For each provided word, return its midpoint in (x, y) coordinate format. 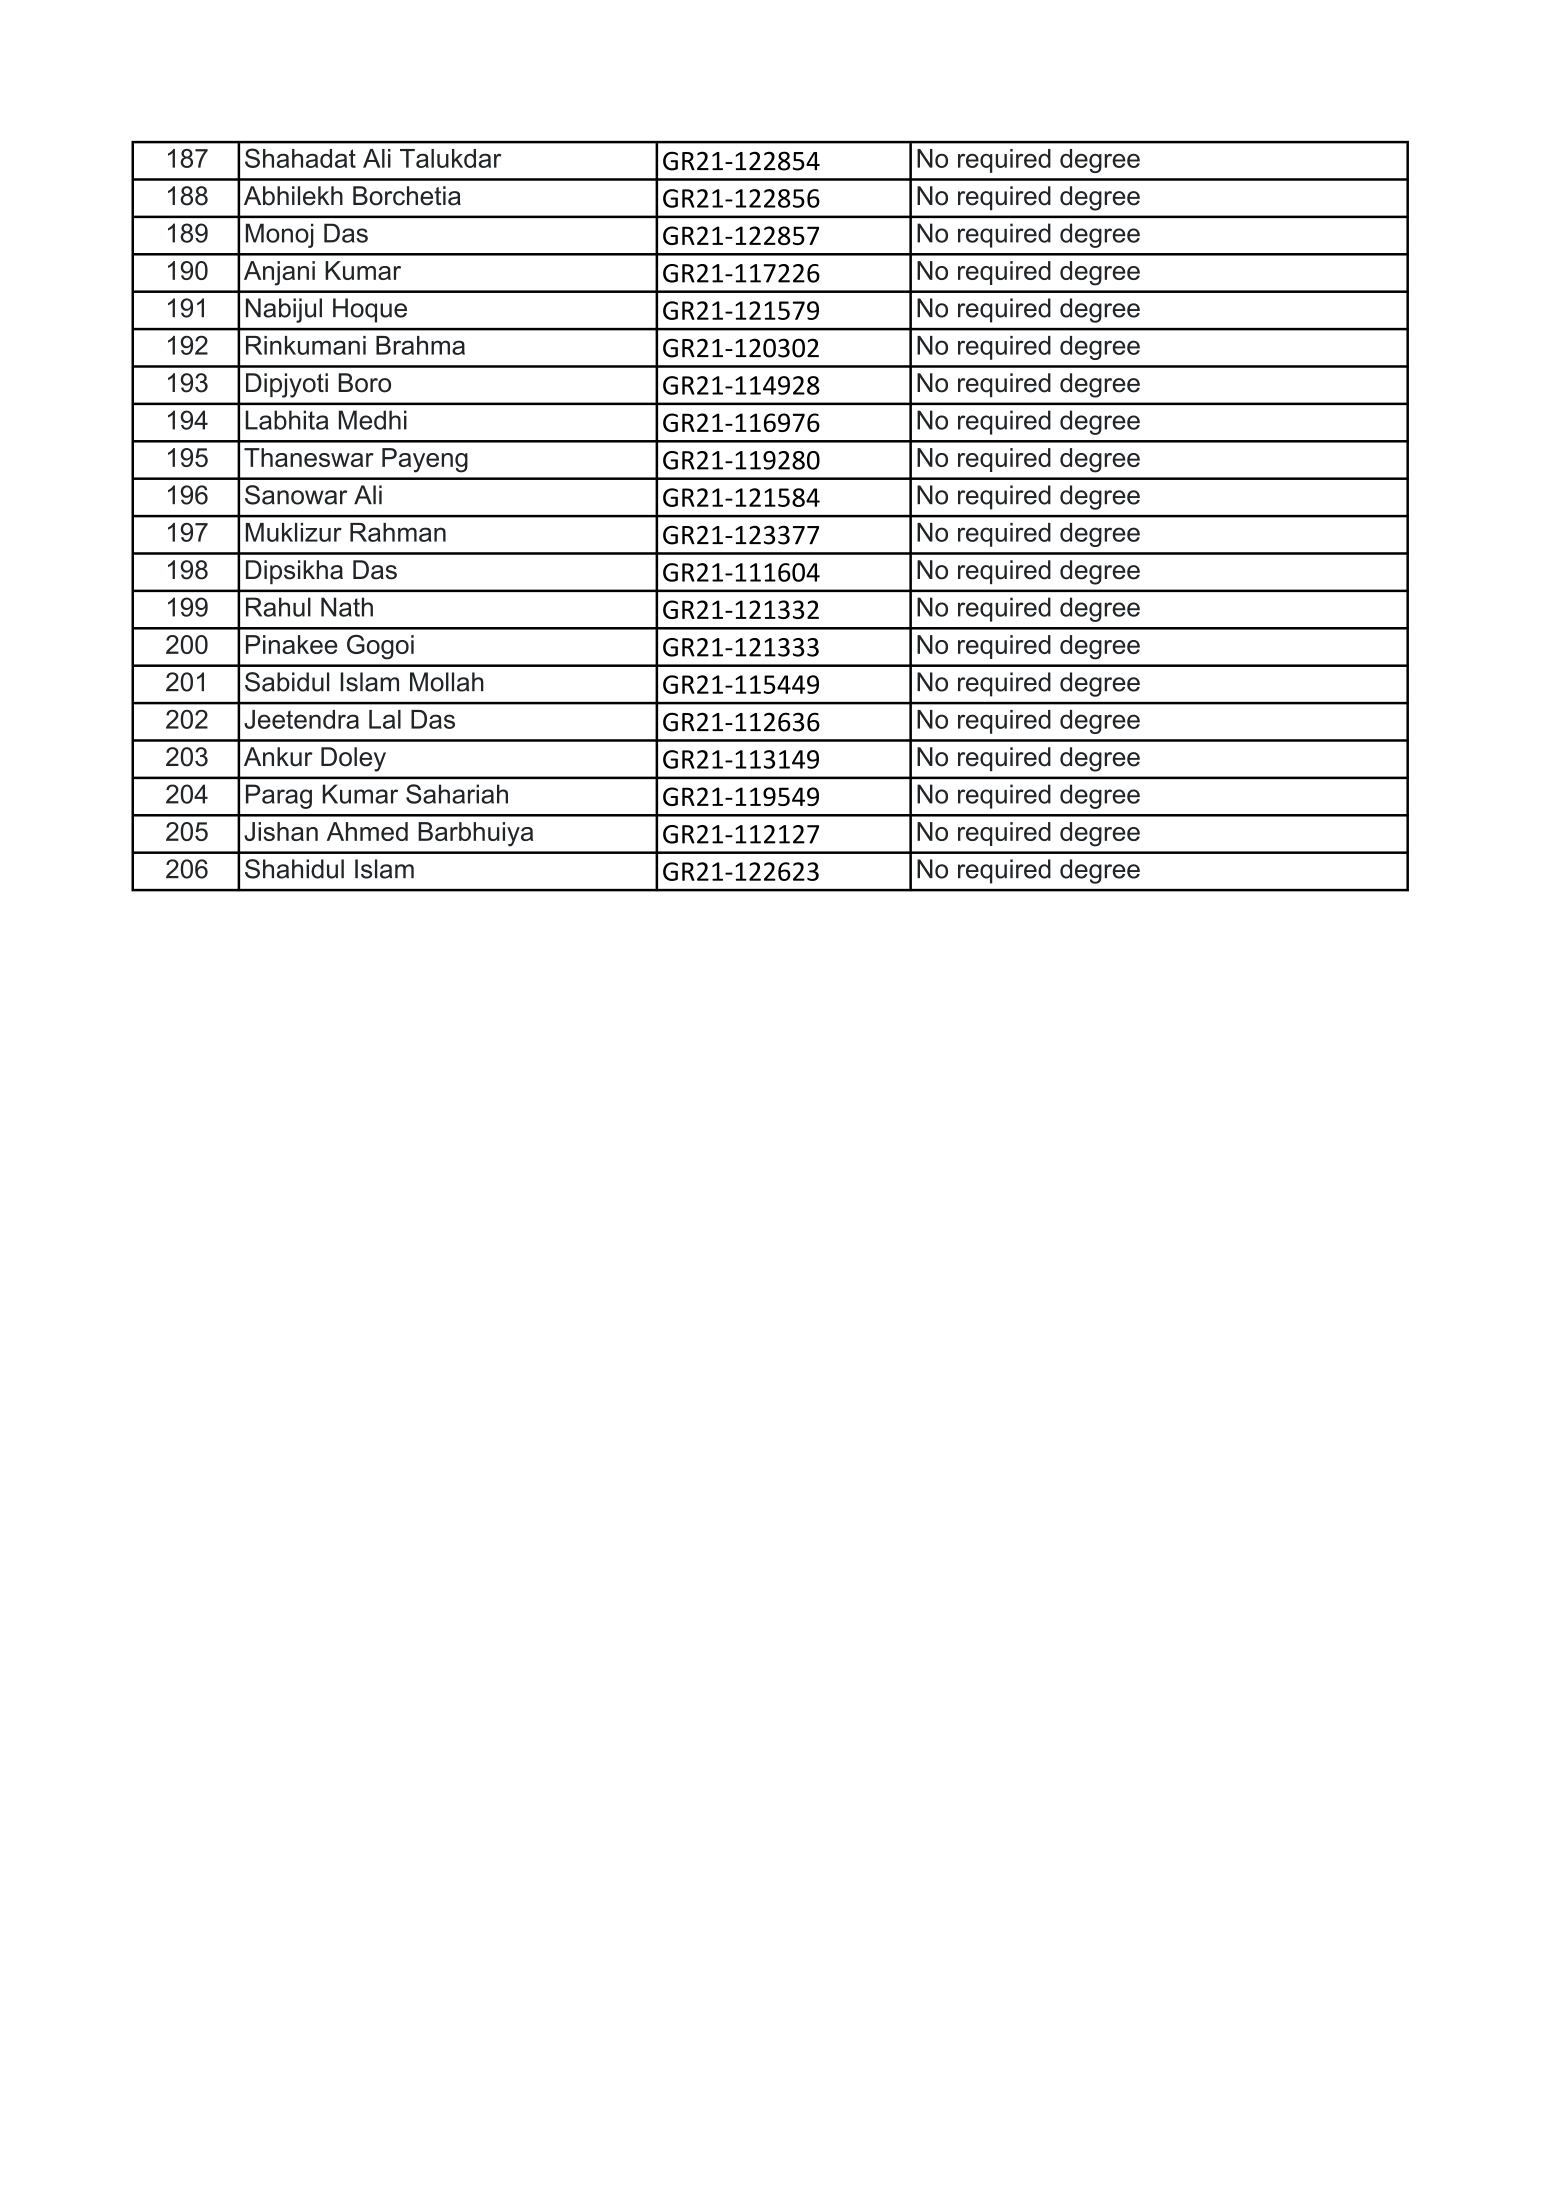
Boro (365, 383)
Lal (385, 719)
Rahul (278, 607)
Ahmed (367, 831)
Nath (347, 607)
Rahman (398, 532)
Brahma (420, 345)
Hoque (370, 310)
